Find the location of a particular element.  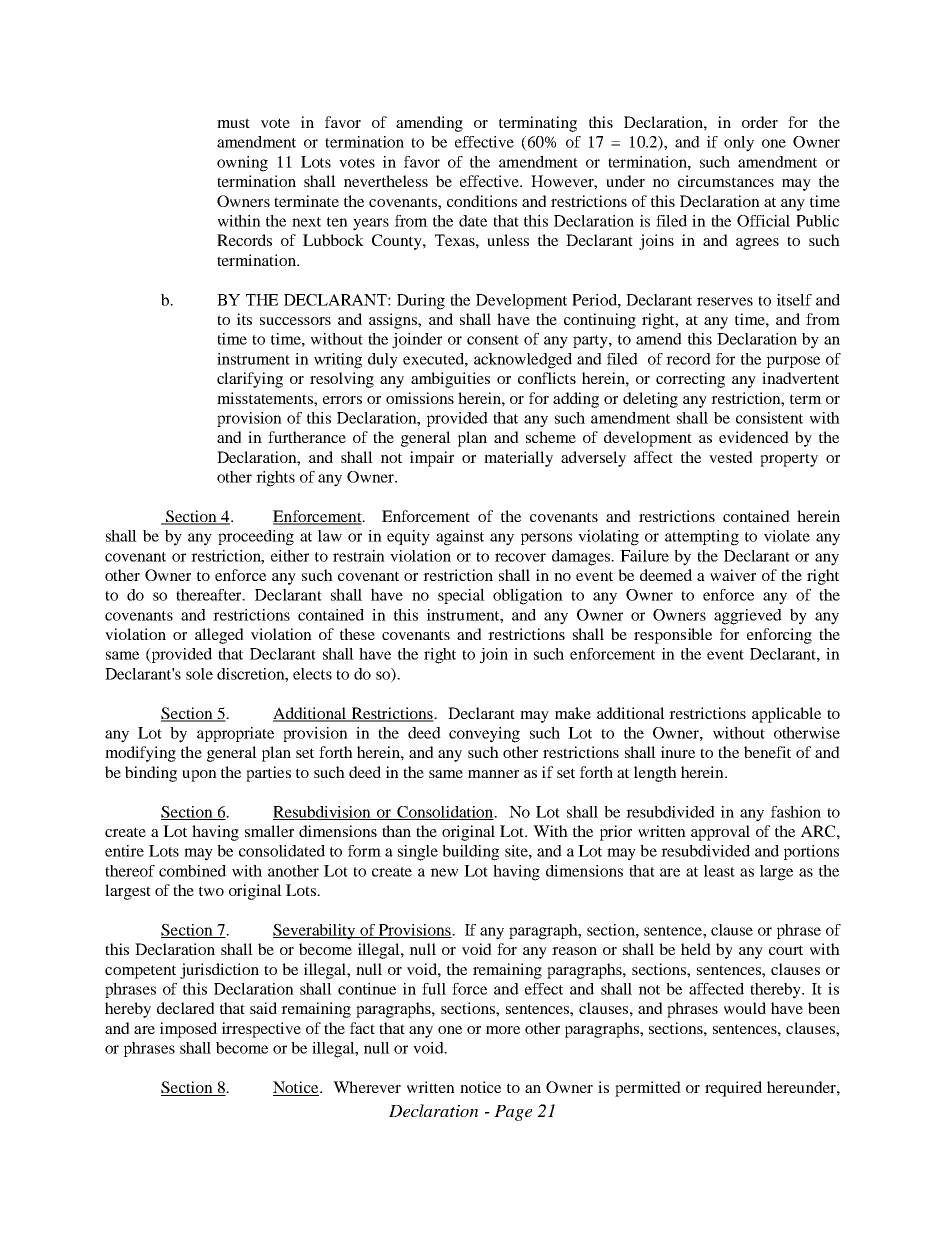

clarifying is located at coordinates (250, 380).
